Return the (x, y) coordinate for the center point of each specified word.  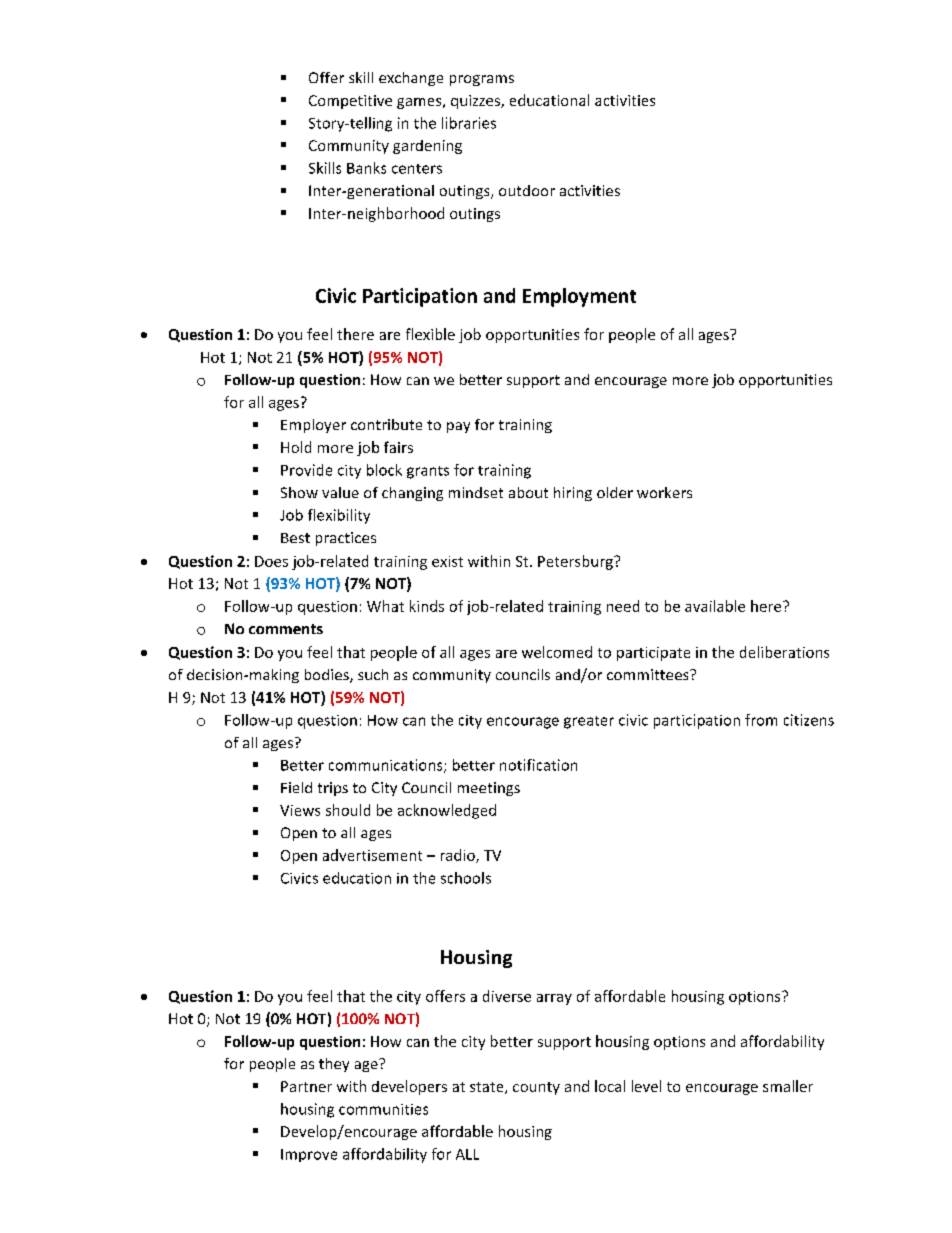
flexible (430, 334)
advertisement (372, 855)
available (715, 606)
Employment (579, 297)
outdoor (527, 190)
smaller (788, 1086)
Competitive (350, 102)
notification (538, 765)
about (528, 492)
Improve (309, 1155)
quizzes (476, 102)
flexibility (339, 516)
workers (664, 492)
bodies (328, 676)
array (554, 999)
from (761, 720)
